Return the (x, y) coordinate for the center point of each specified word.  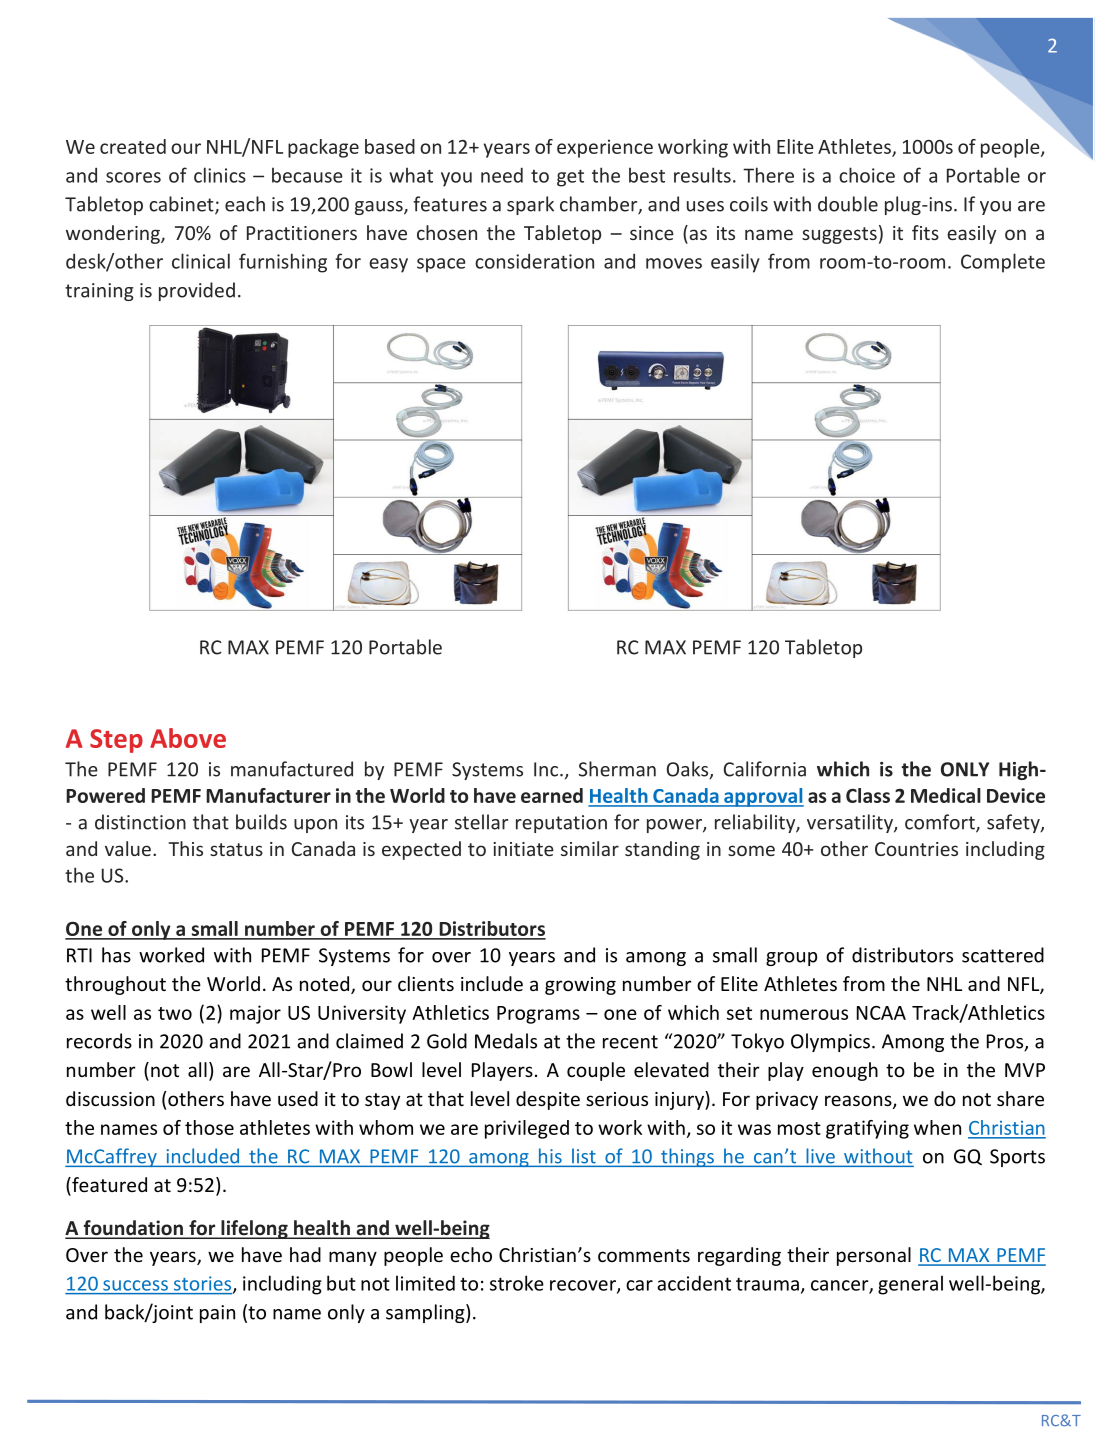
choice (867, 175)
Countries (916, 849)
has (116, 955)
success (135, 1285)
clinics (220, 175)
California (765, 769)
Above (188, 738)
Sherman (617, 769)
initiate (523, 849)
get (570, 178)
